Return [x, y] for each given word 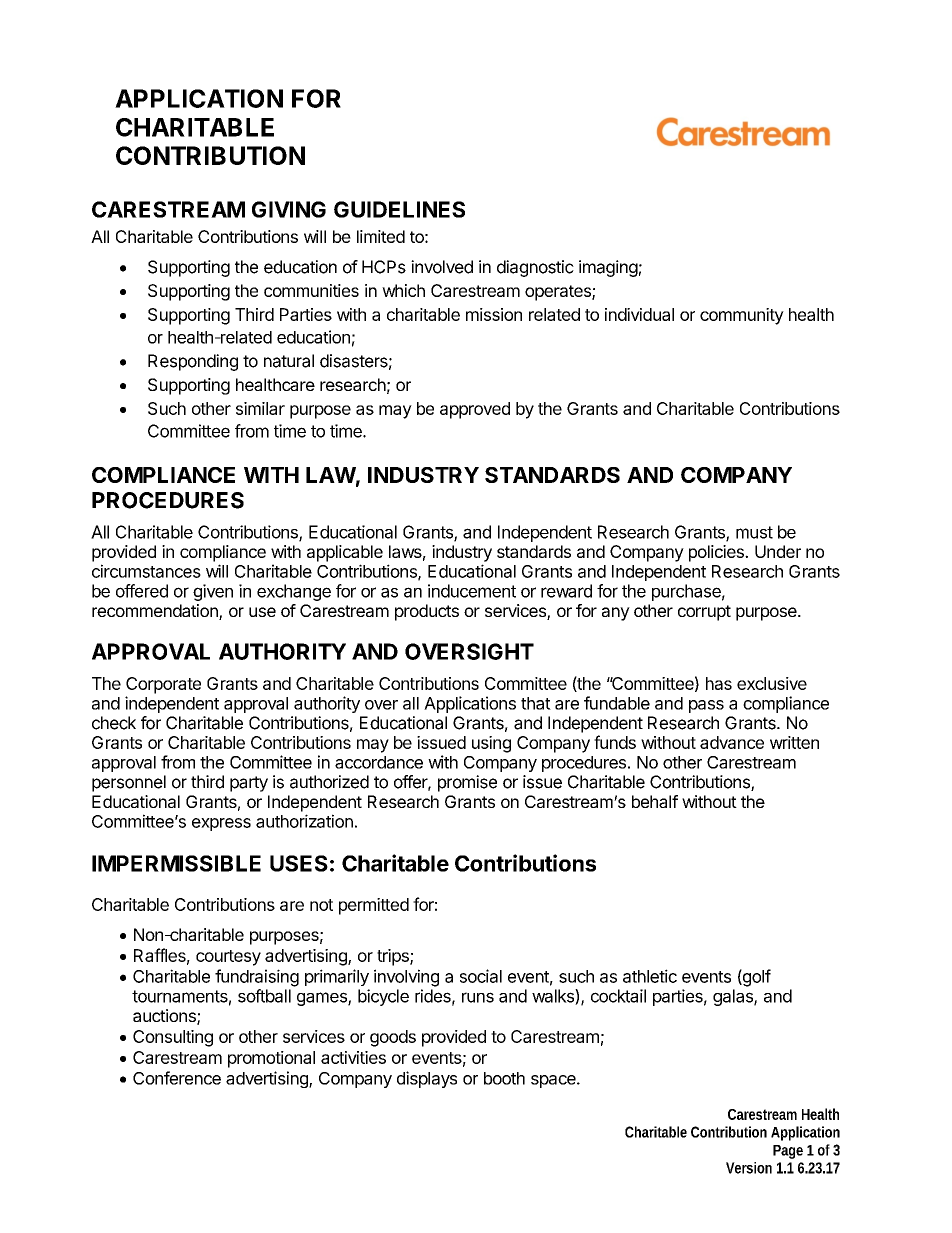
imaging [608, 268]
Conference [177, 1078]
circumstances [146, 571]
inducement [472, 591]
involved [442, 267]
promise [467, 783]
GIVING [289, 209]
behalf [655, 801]
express [221, 824]
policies [717, 553]
